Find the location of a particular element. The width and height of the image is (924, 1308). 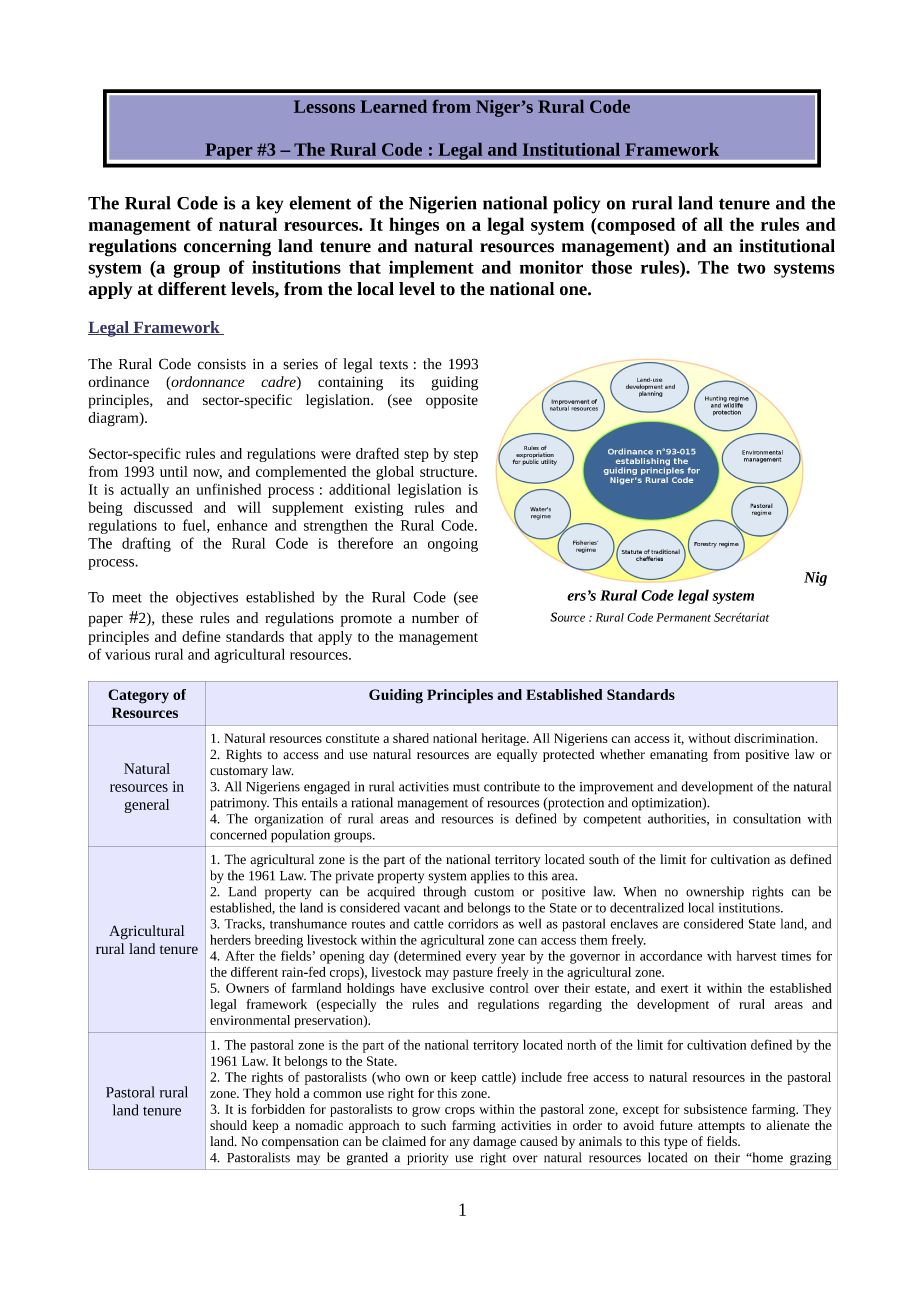

Permanent is located at coordinates (683, 617).
